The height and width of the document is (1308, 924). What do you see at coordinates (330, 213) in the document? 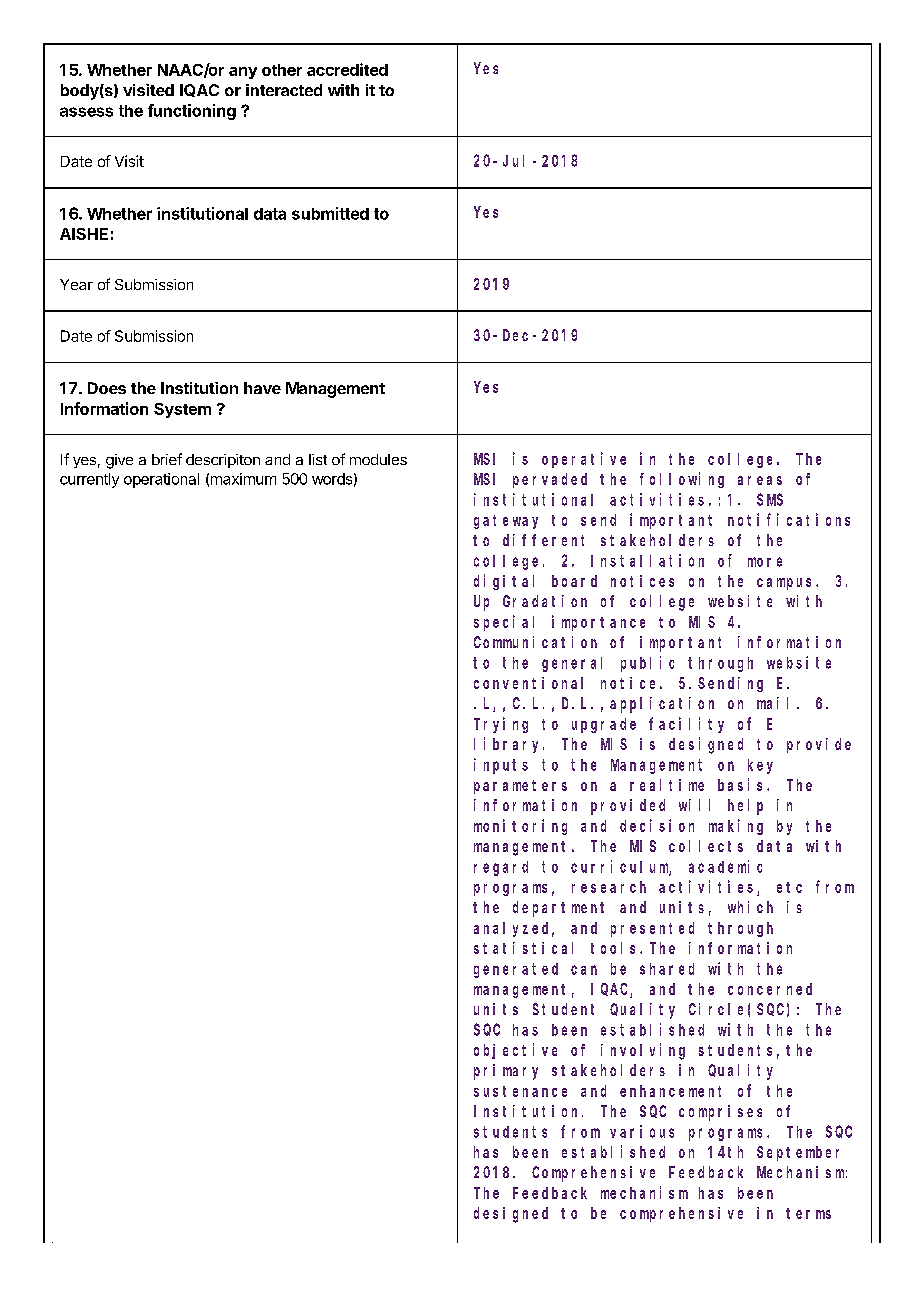
I see `submitted` at bounding box center [330, 213].
